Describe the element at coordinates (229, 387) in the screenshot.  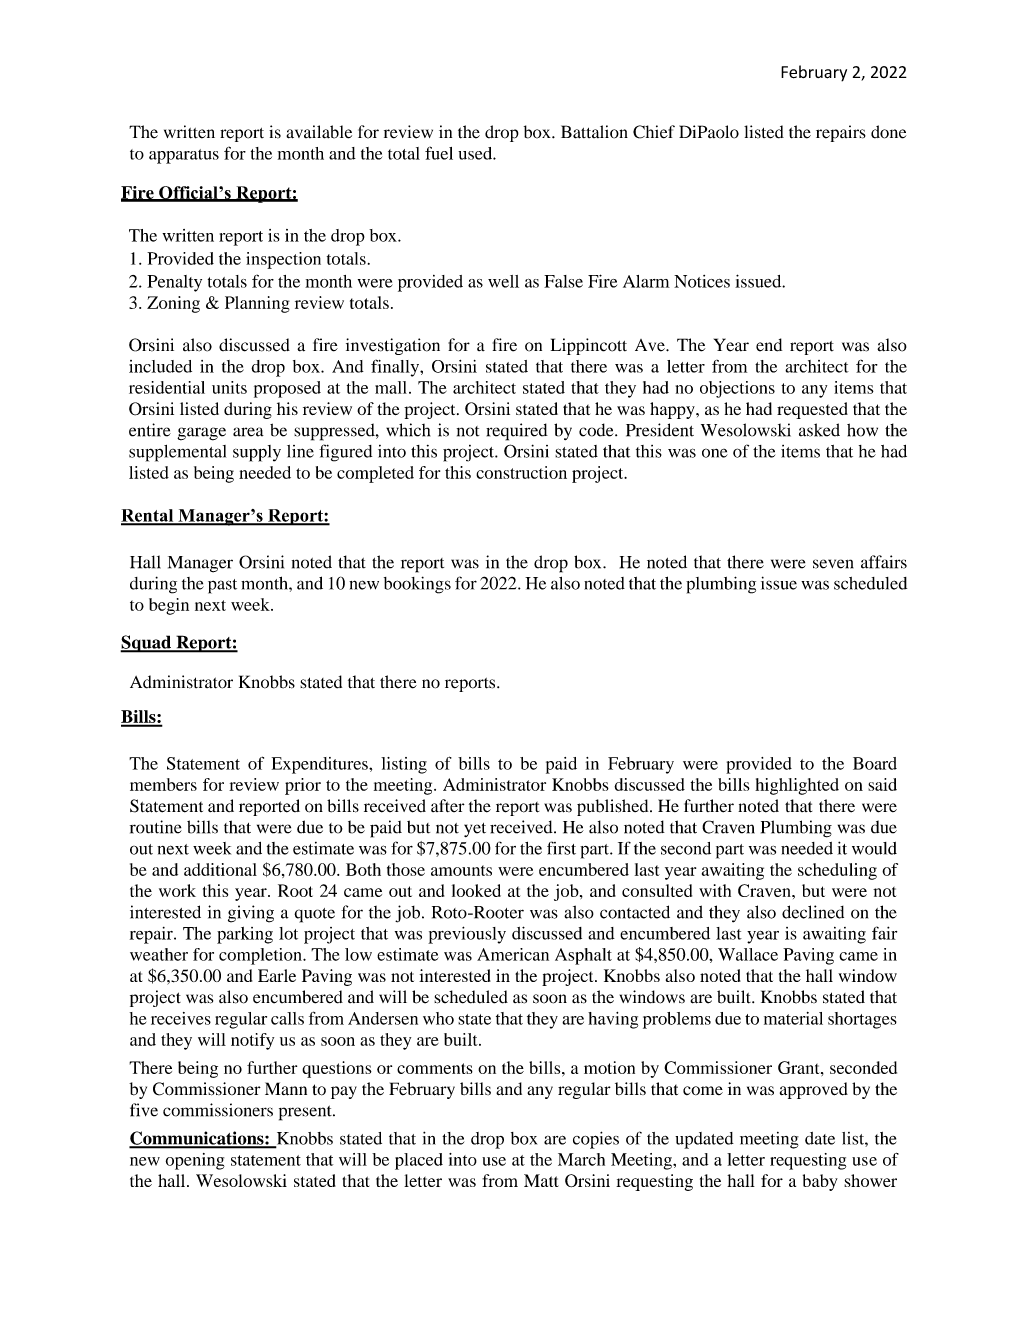
I see `units` at that location.
